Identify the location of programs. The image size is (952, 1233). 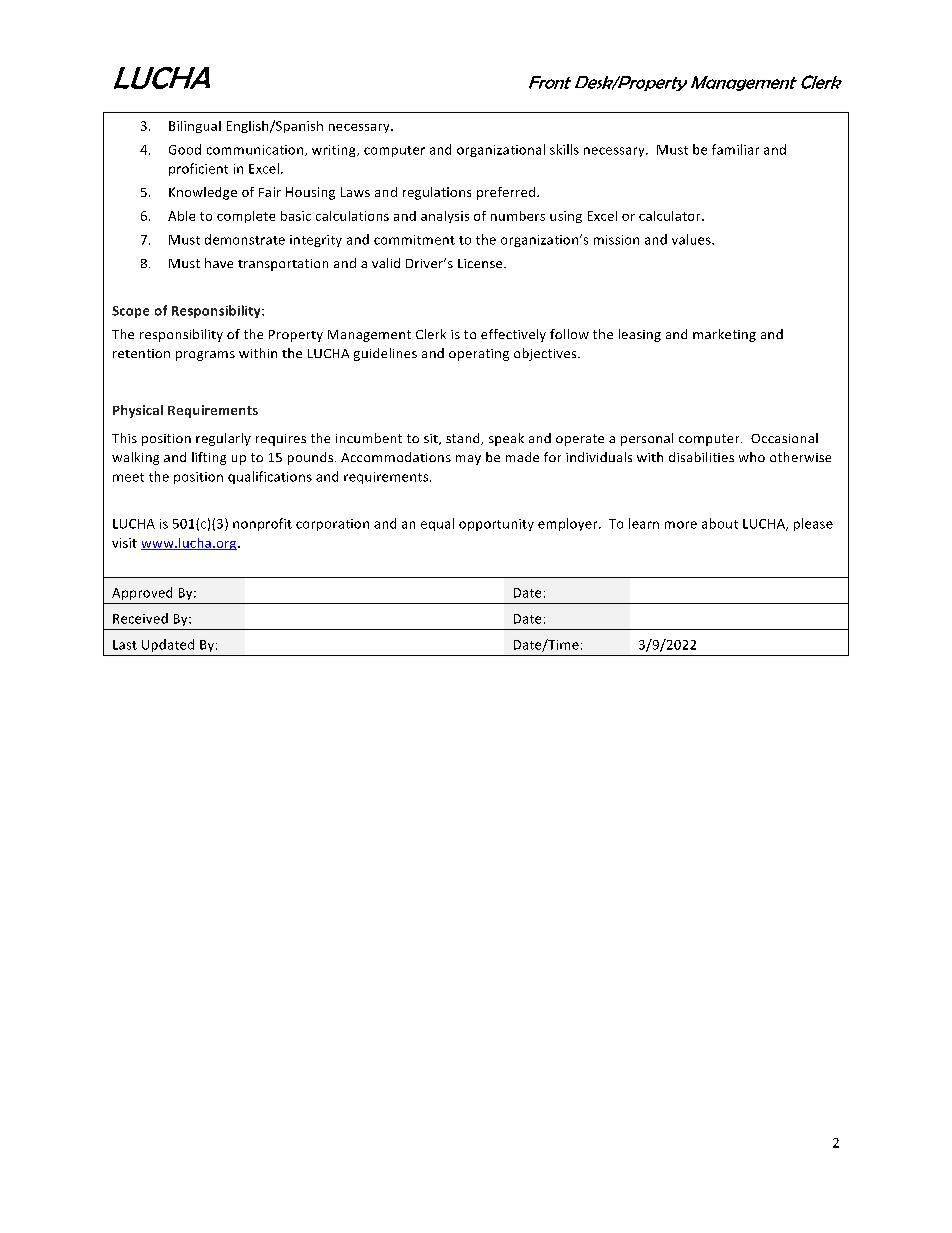
(205, 356).
